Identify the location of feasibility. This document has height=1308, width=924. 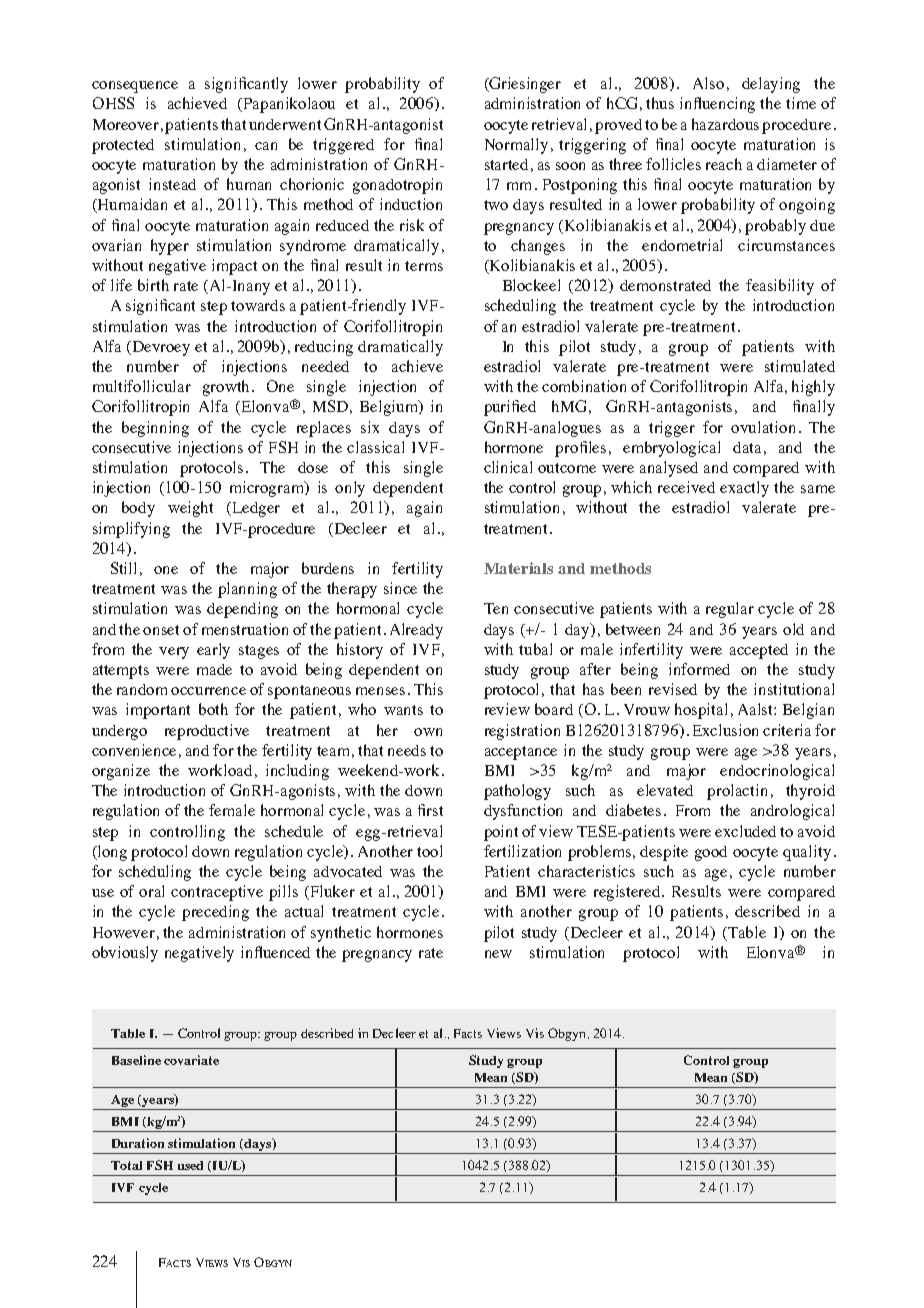
(780, 287).
